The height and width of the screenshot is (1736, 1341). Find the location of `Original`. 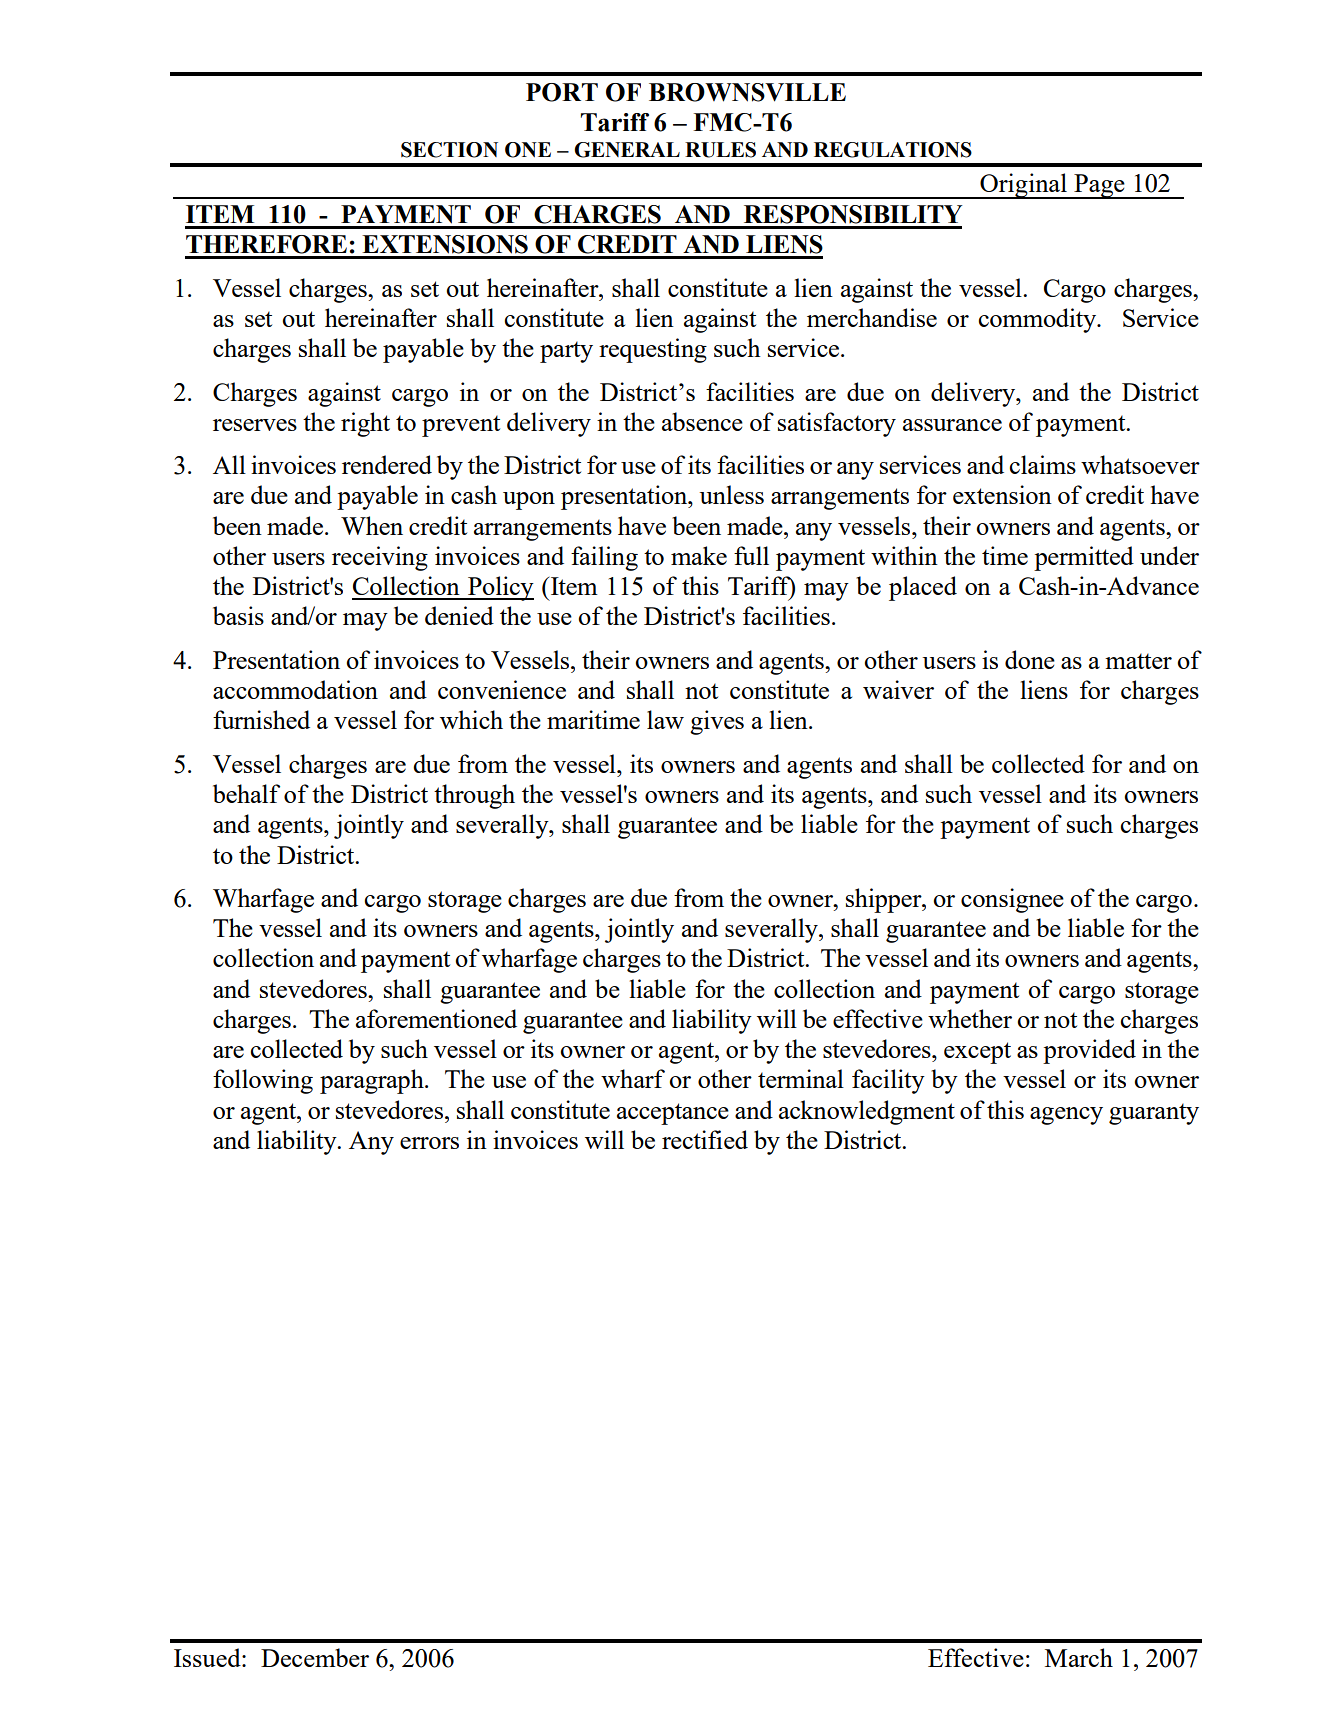

Original is located at coordinates (1023, 186).
